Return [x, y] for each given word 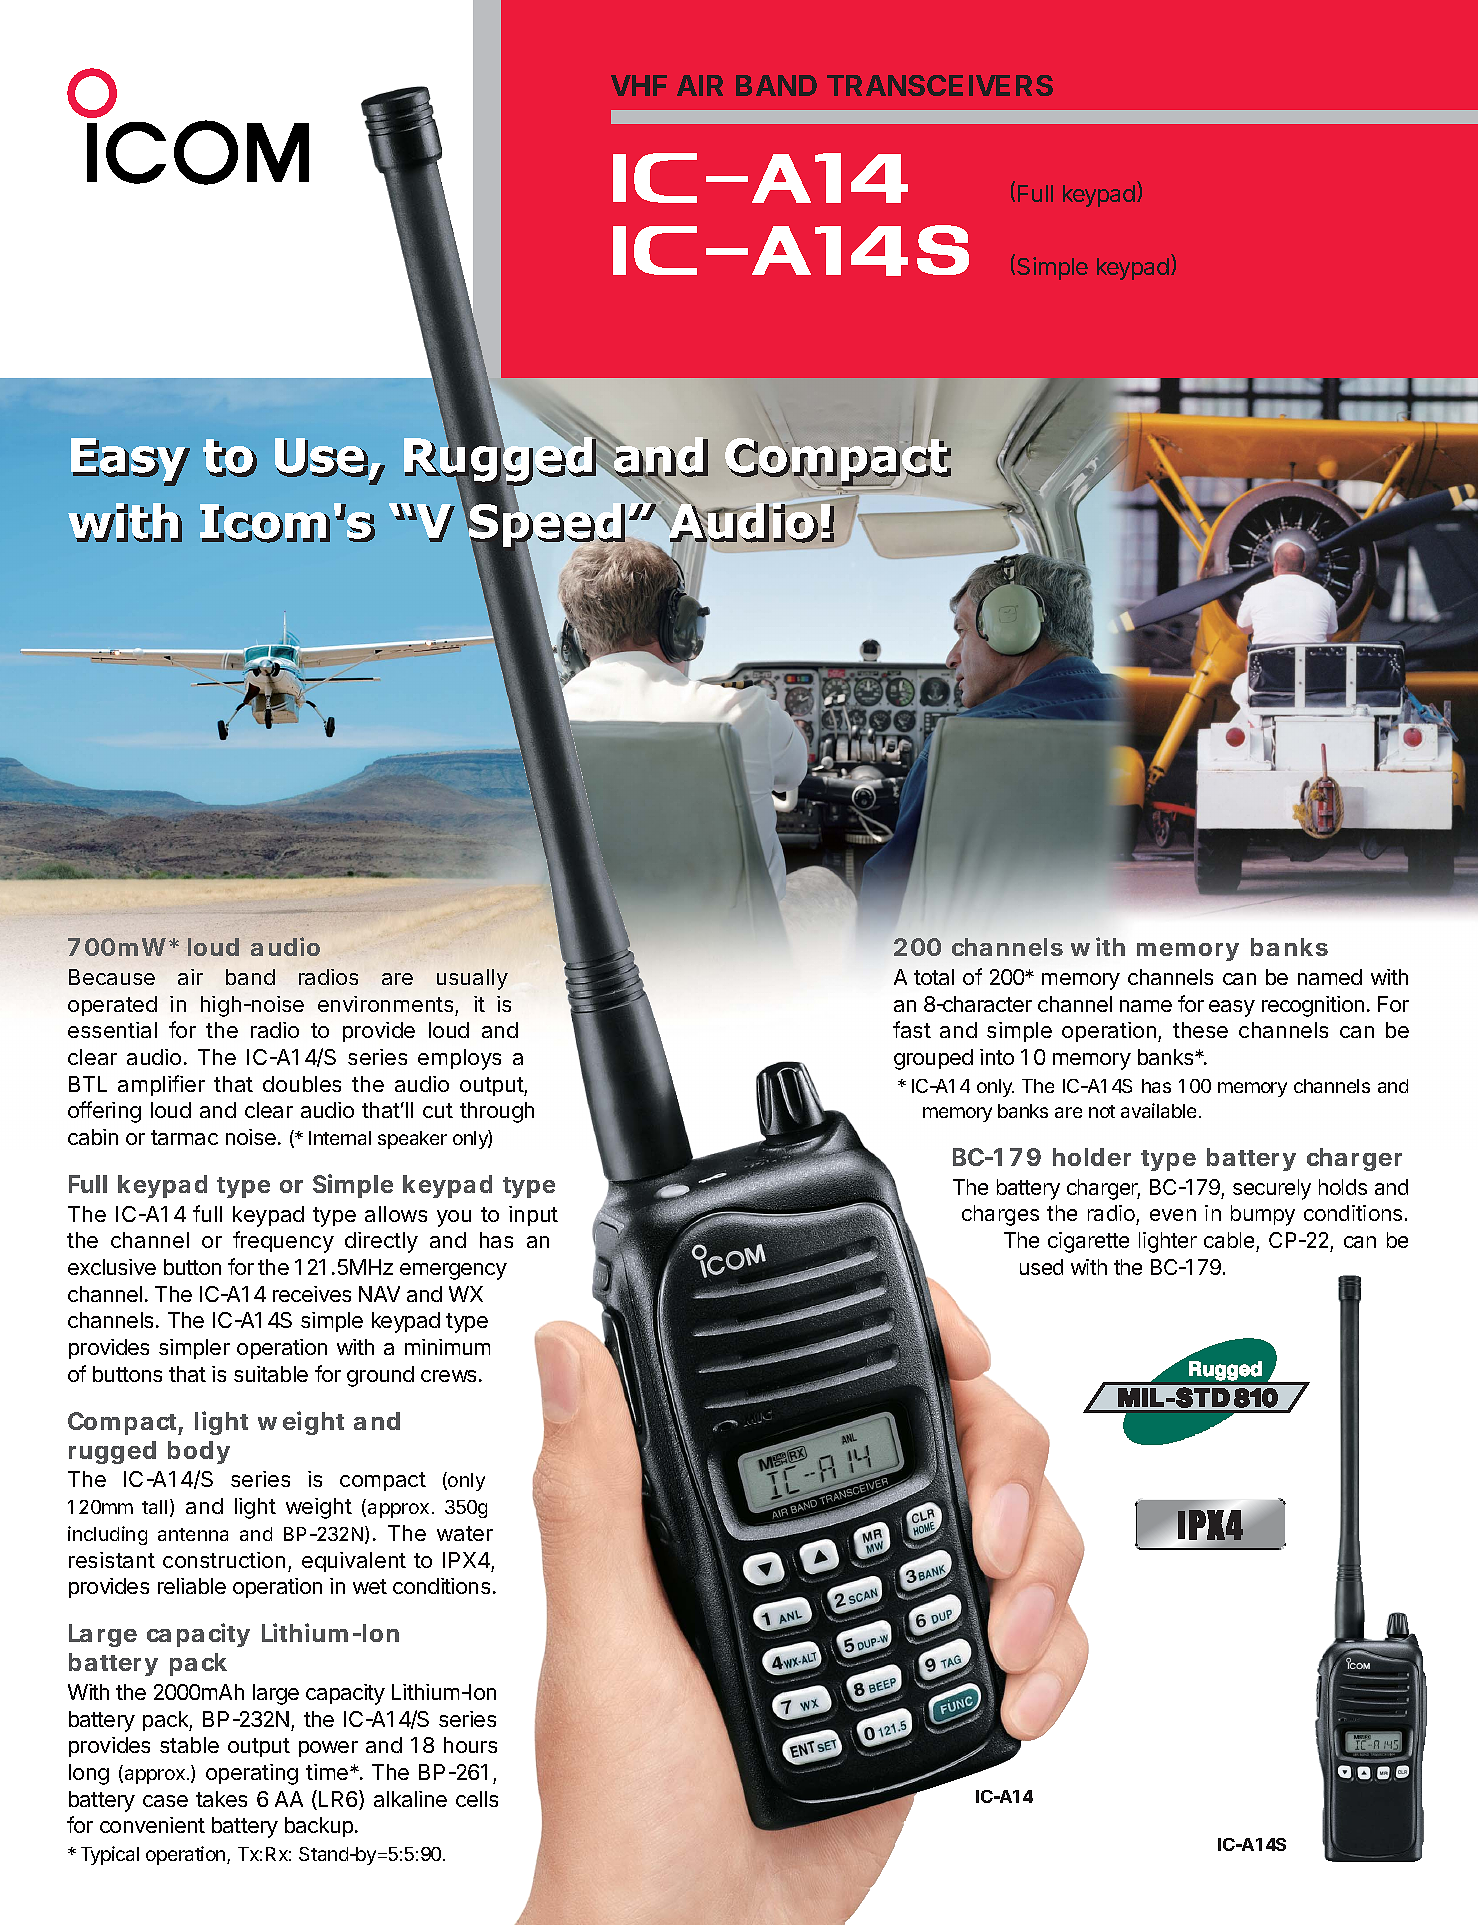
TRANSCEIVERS [940, 85]
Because [112, 977]
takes [221, 1799]
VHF [639, 85]
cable [1229, 1240]
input [533, 1216]
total [934, 977]
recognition [1313, 1006]
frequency [283, 1242]
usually [472, 979]
